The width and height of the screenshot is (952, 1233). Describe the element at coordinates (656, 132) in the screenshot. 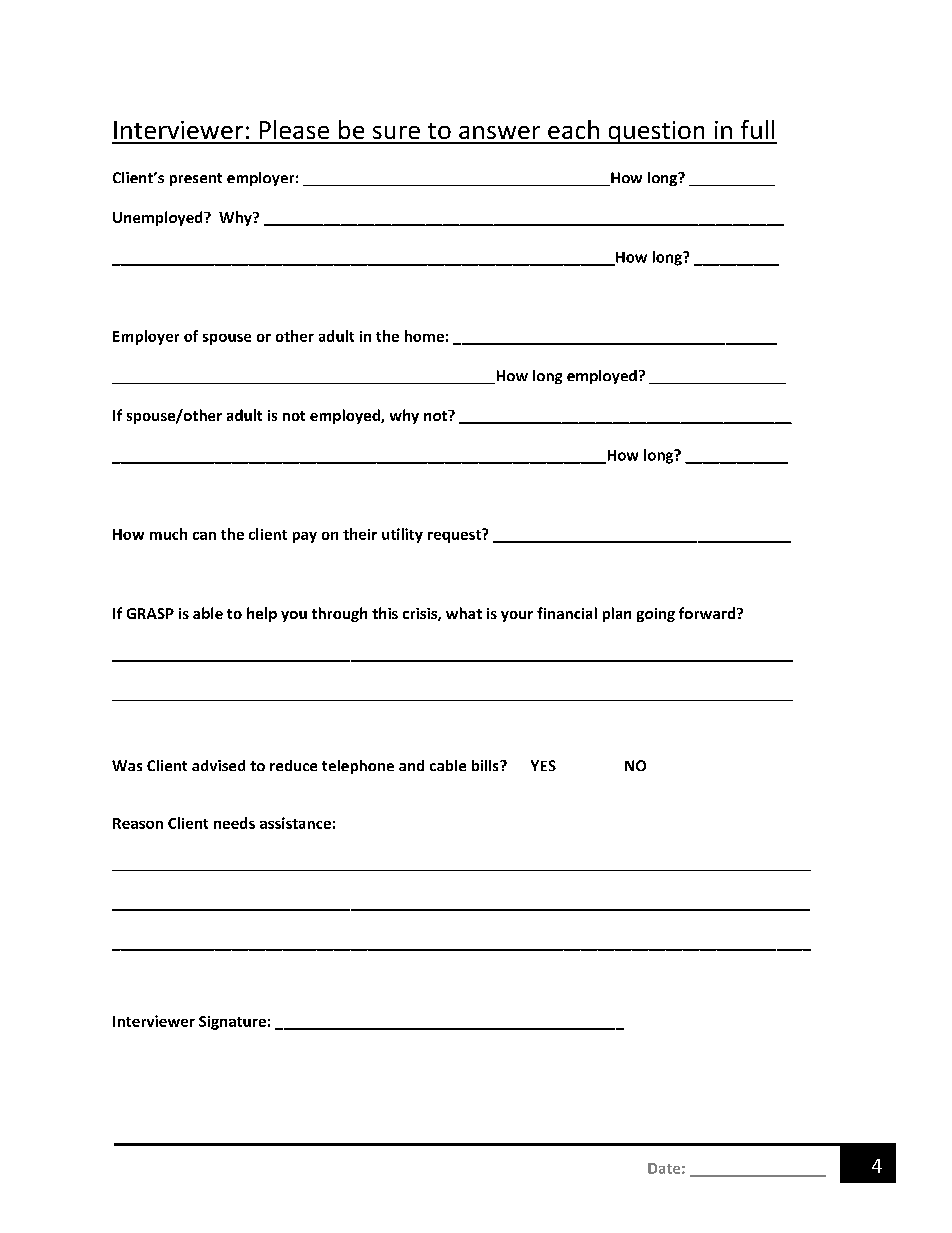

I see `question` at that location.
